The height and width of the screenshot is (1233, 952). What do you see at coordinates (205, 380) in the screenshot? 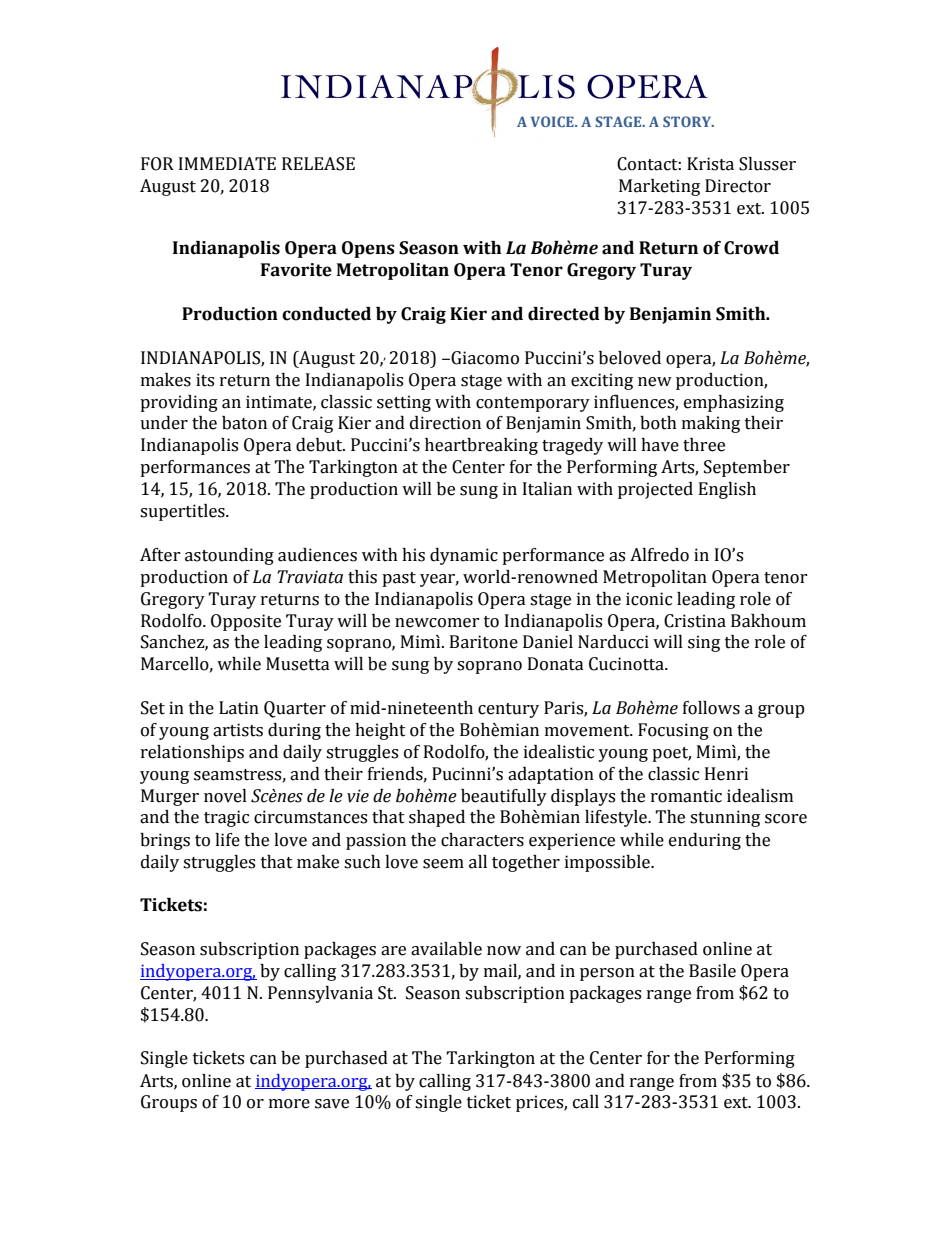
I see `its` at bounding box center [205, 380].
